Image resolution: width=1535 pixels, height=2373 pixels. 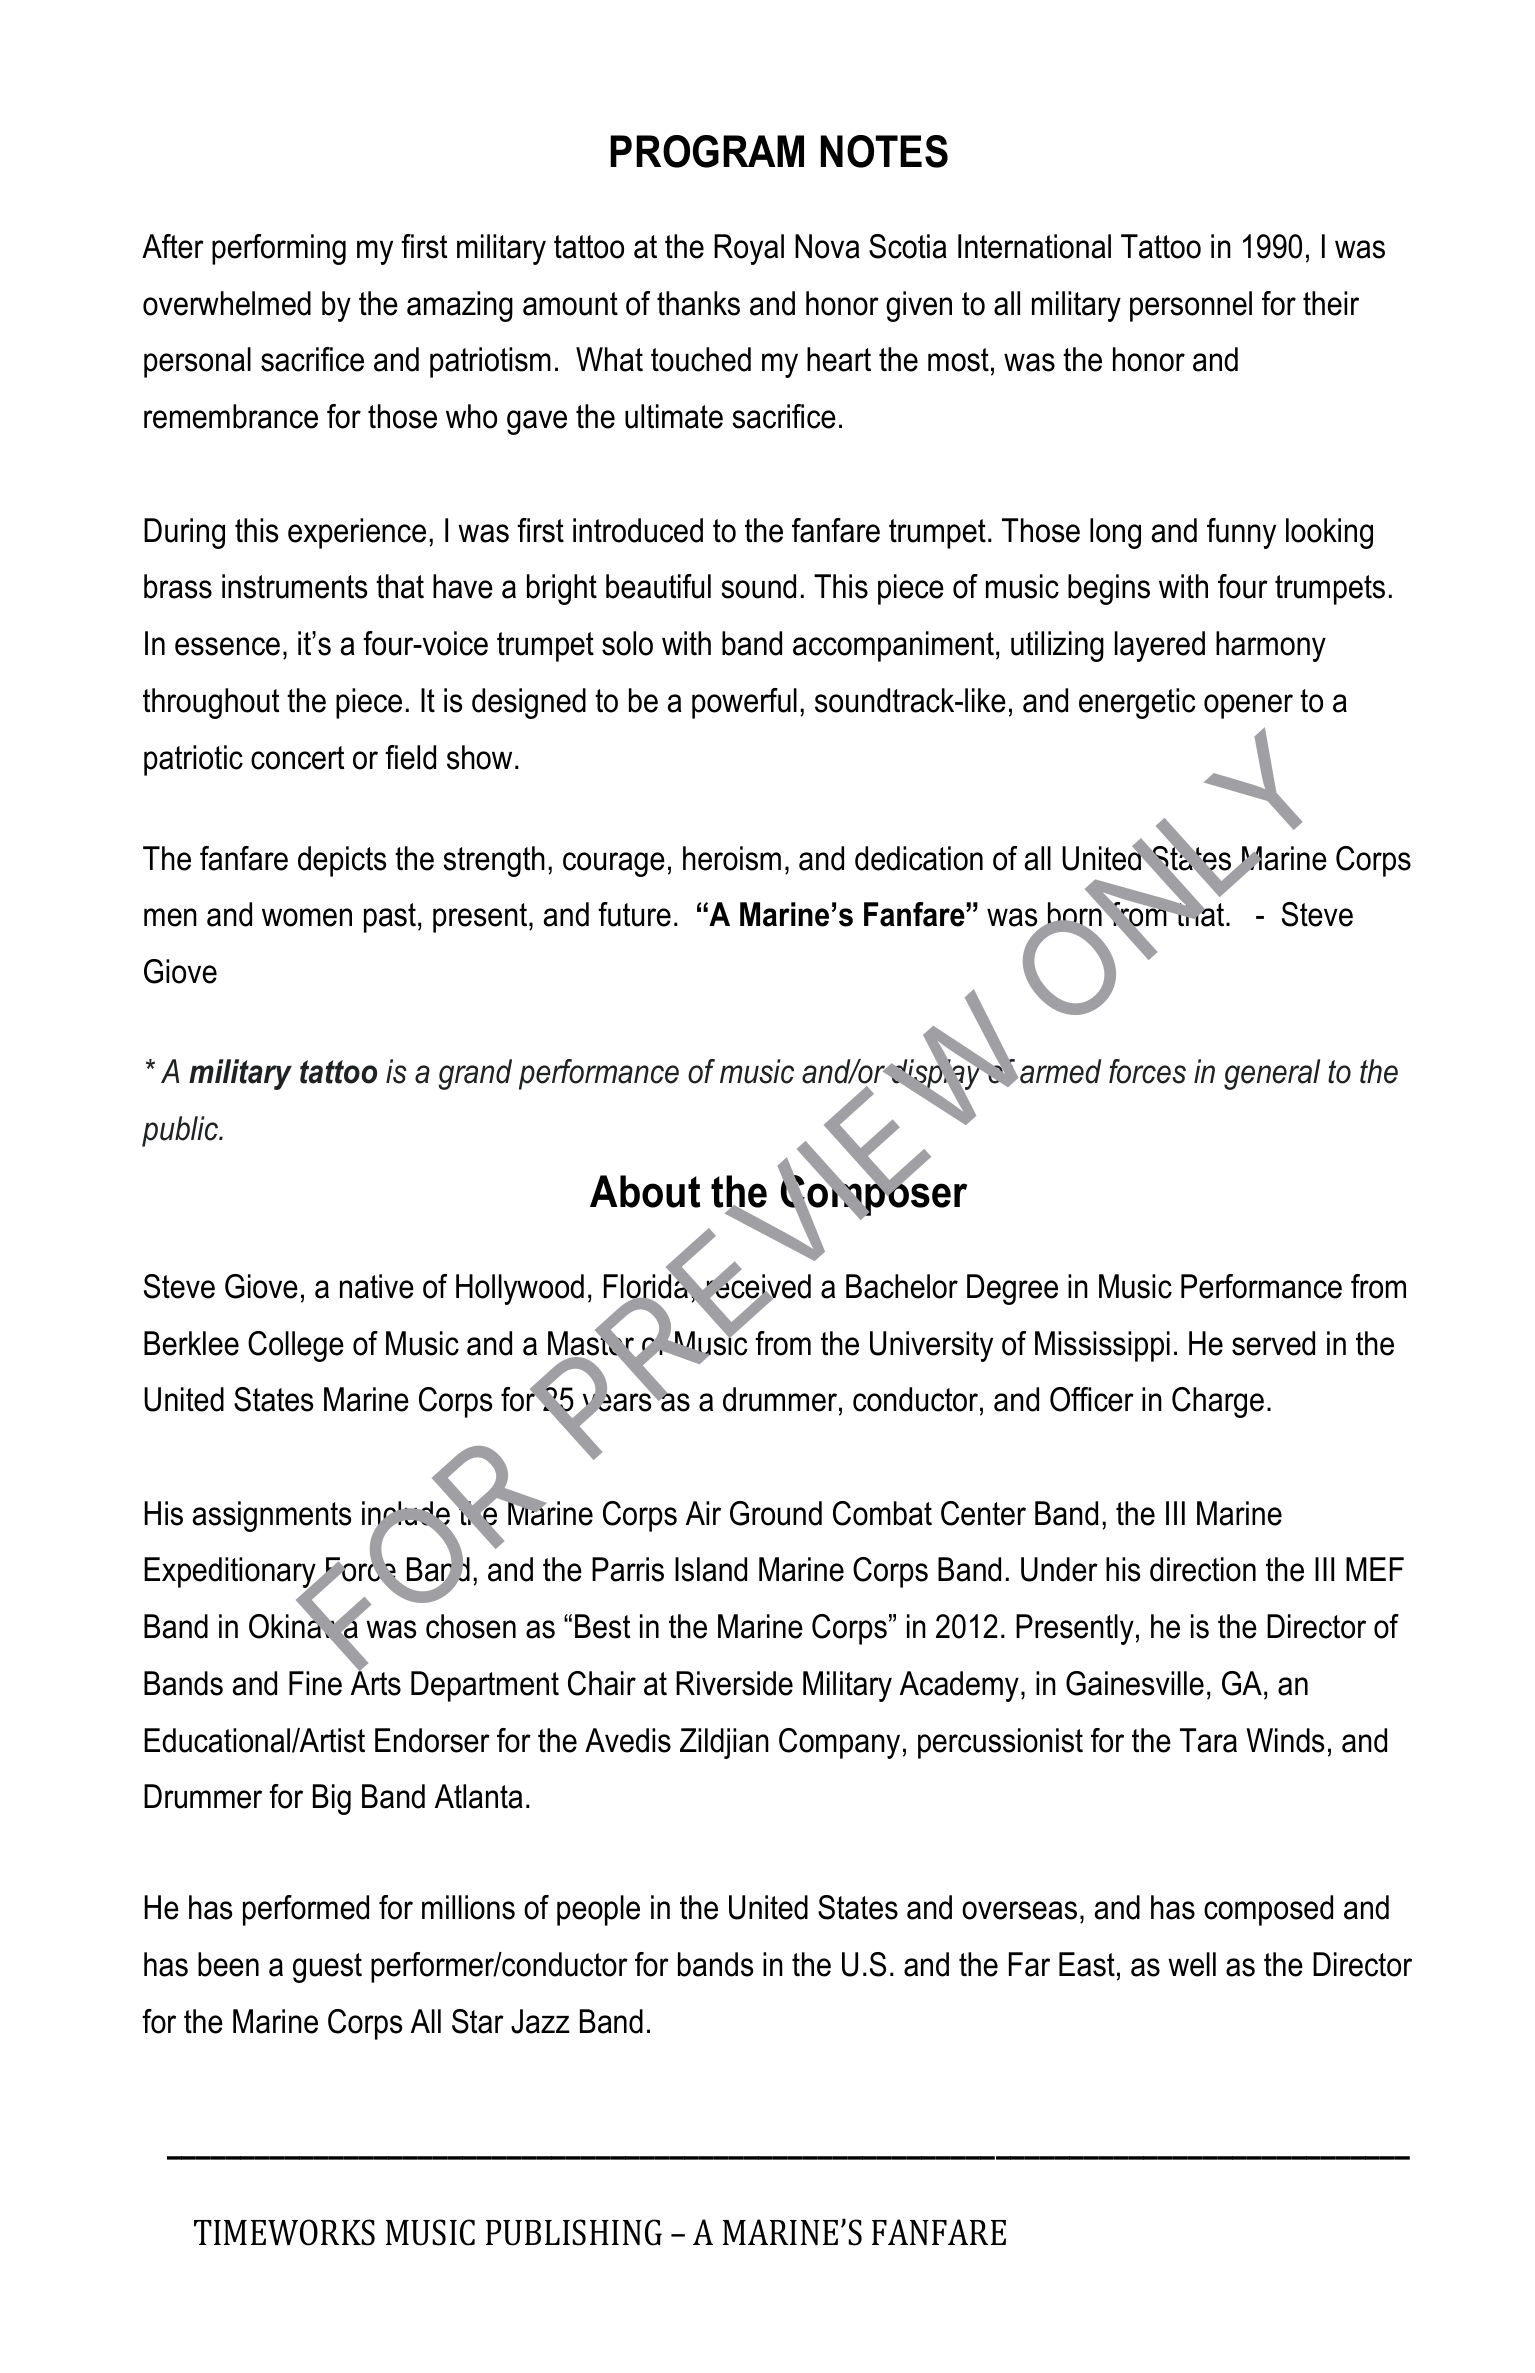 What do you see at coordinates (1272, 1074) in the screenshot?
I see `general` at bounding box center [1272, 1074].
